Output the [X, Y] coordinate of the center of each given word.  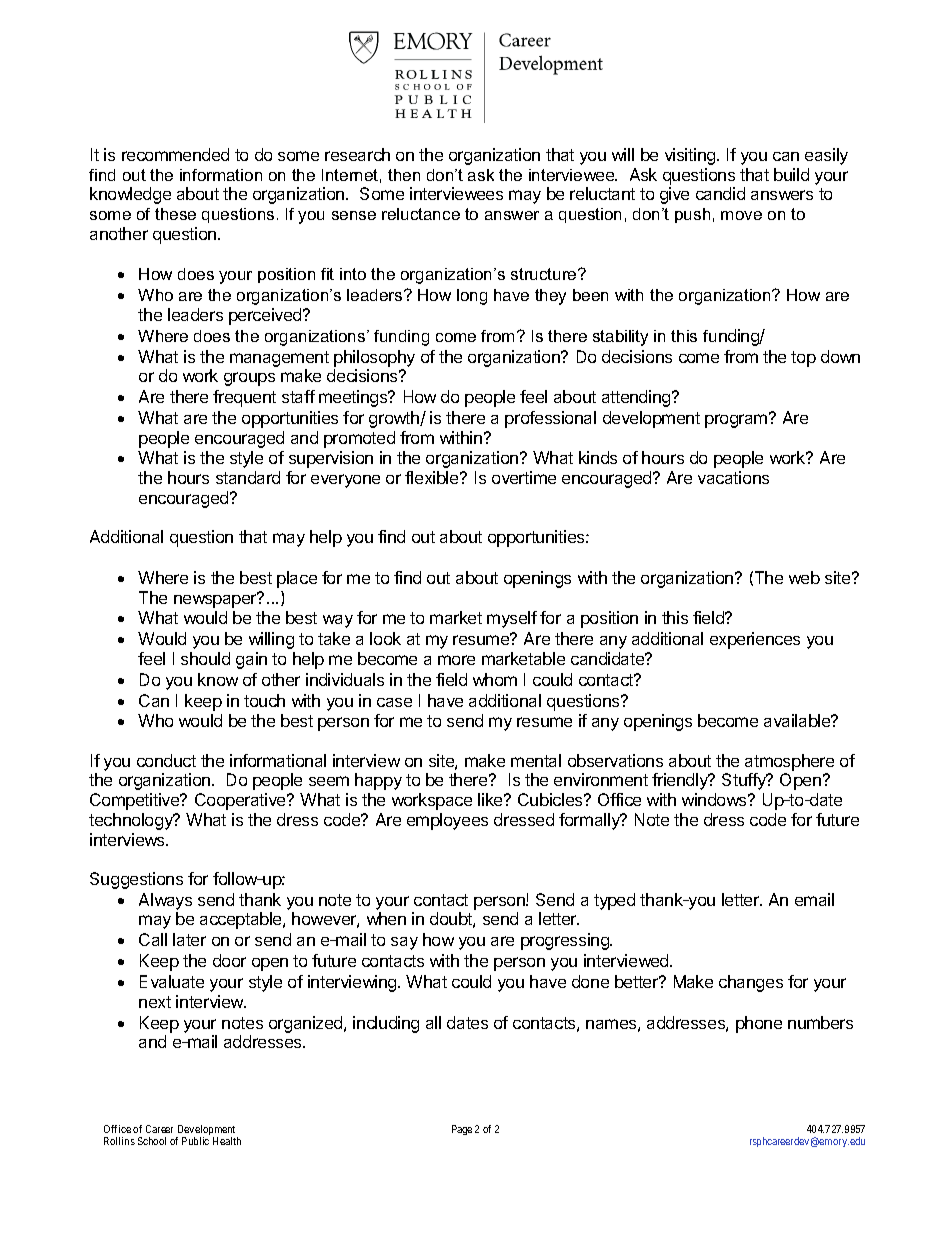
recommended [175, 154]
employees [447, 821]
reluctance [421, 214]
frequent [244, 398]
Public [195, 1141]
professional [550, 419]
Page [462, 1130]
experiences [755, 640]
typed [614, 901]
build [791, 174]
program [737, 420]
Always [165, 901]
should [205, 658]
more [456, 660]
